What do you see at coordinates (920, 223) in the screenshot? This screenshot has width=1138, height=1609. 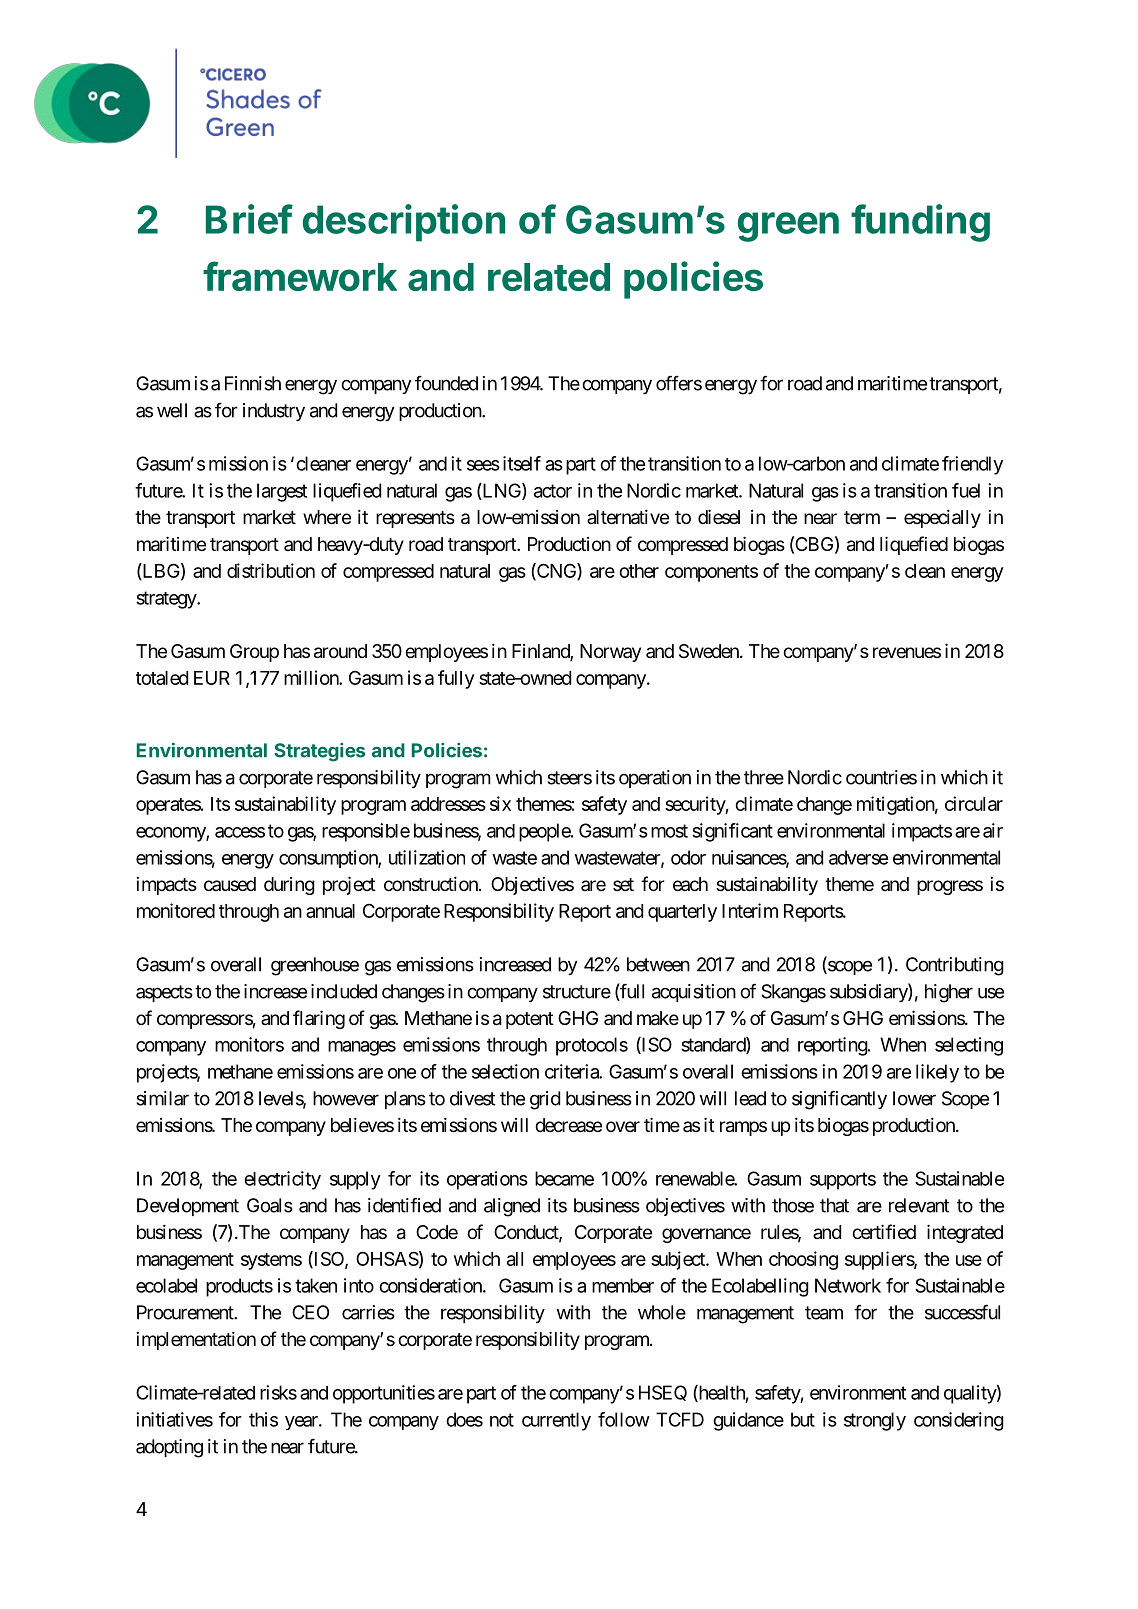 I see `funding` at bounding box center [920, 223].
